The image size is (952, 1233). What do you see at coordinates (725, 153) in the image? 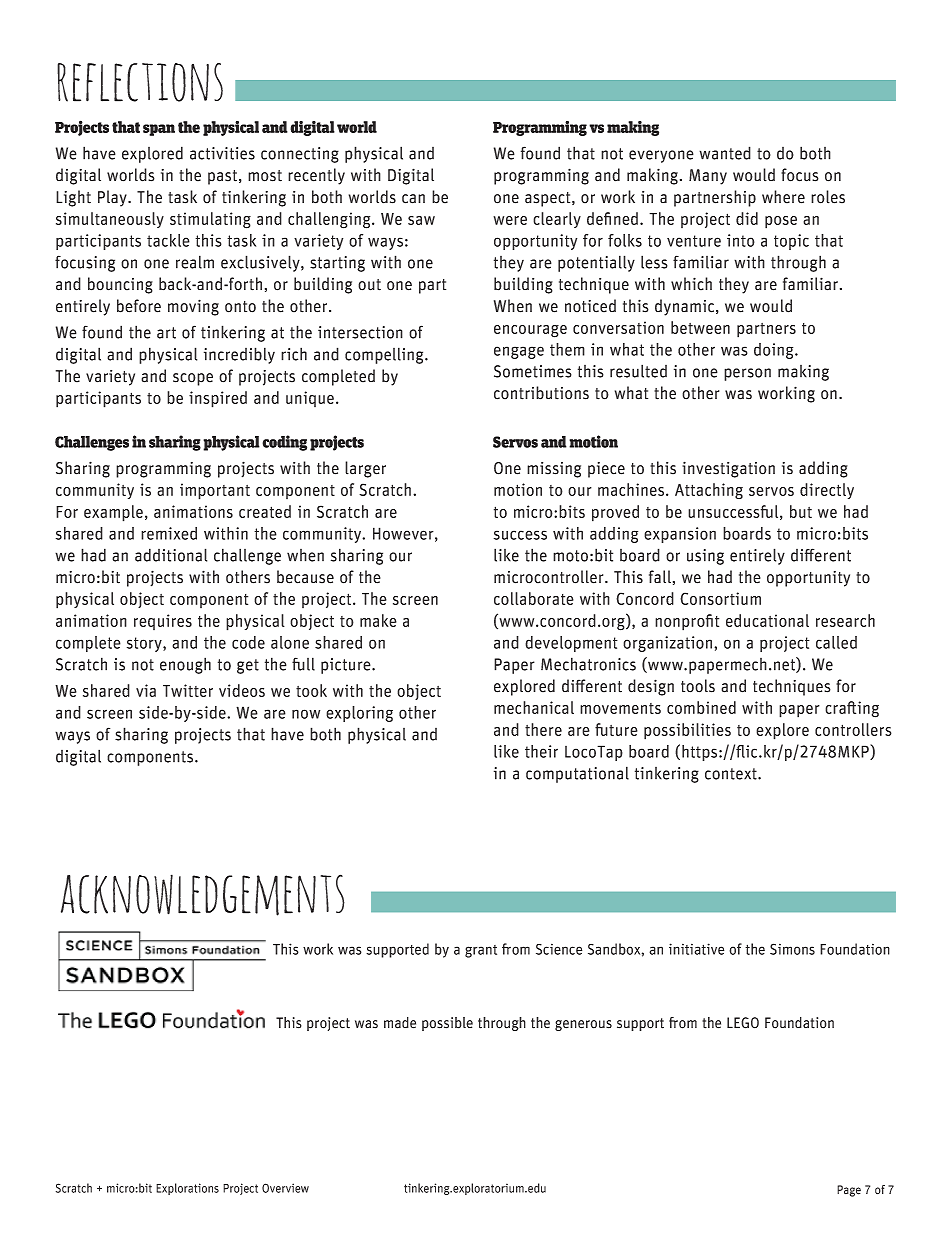
I see `wanted` at bounding box center [725, 153].
